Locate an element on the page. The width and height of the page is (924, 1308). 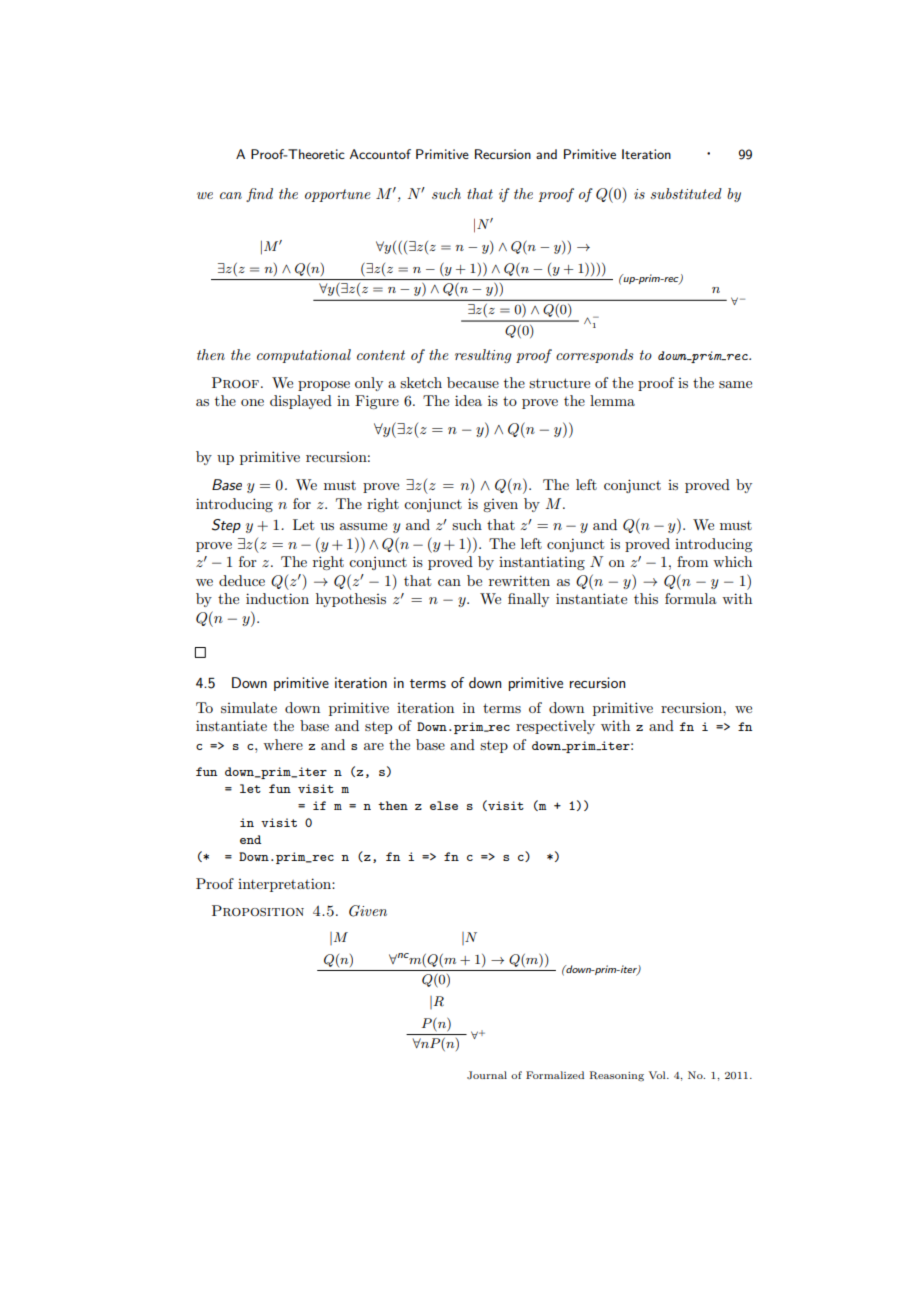
where is located at coordinates (283, 744).
